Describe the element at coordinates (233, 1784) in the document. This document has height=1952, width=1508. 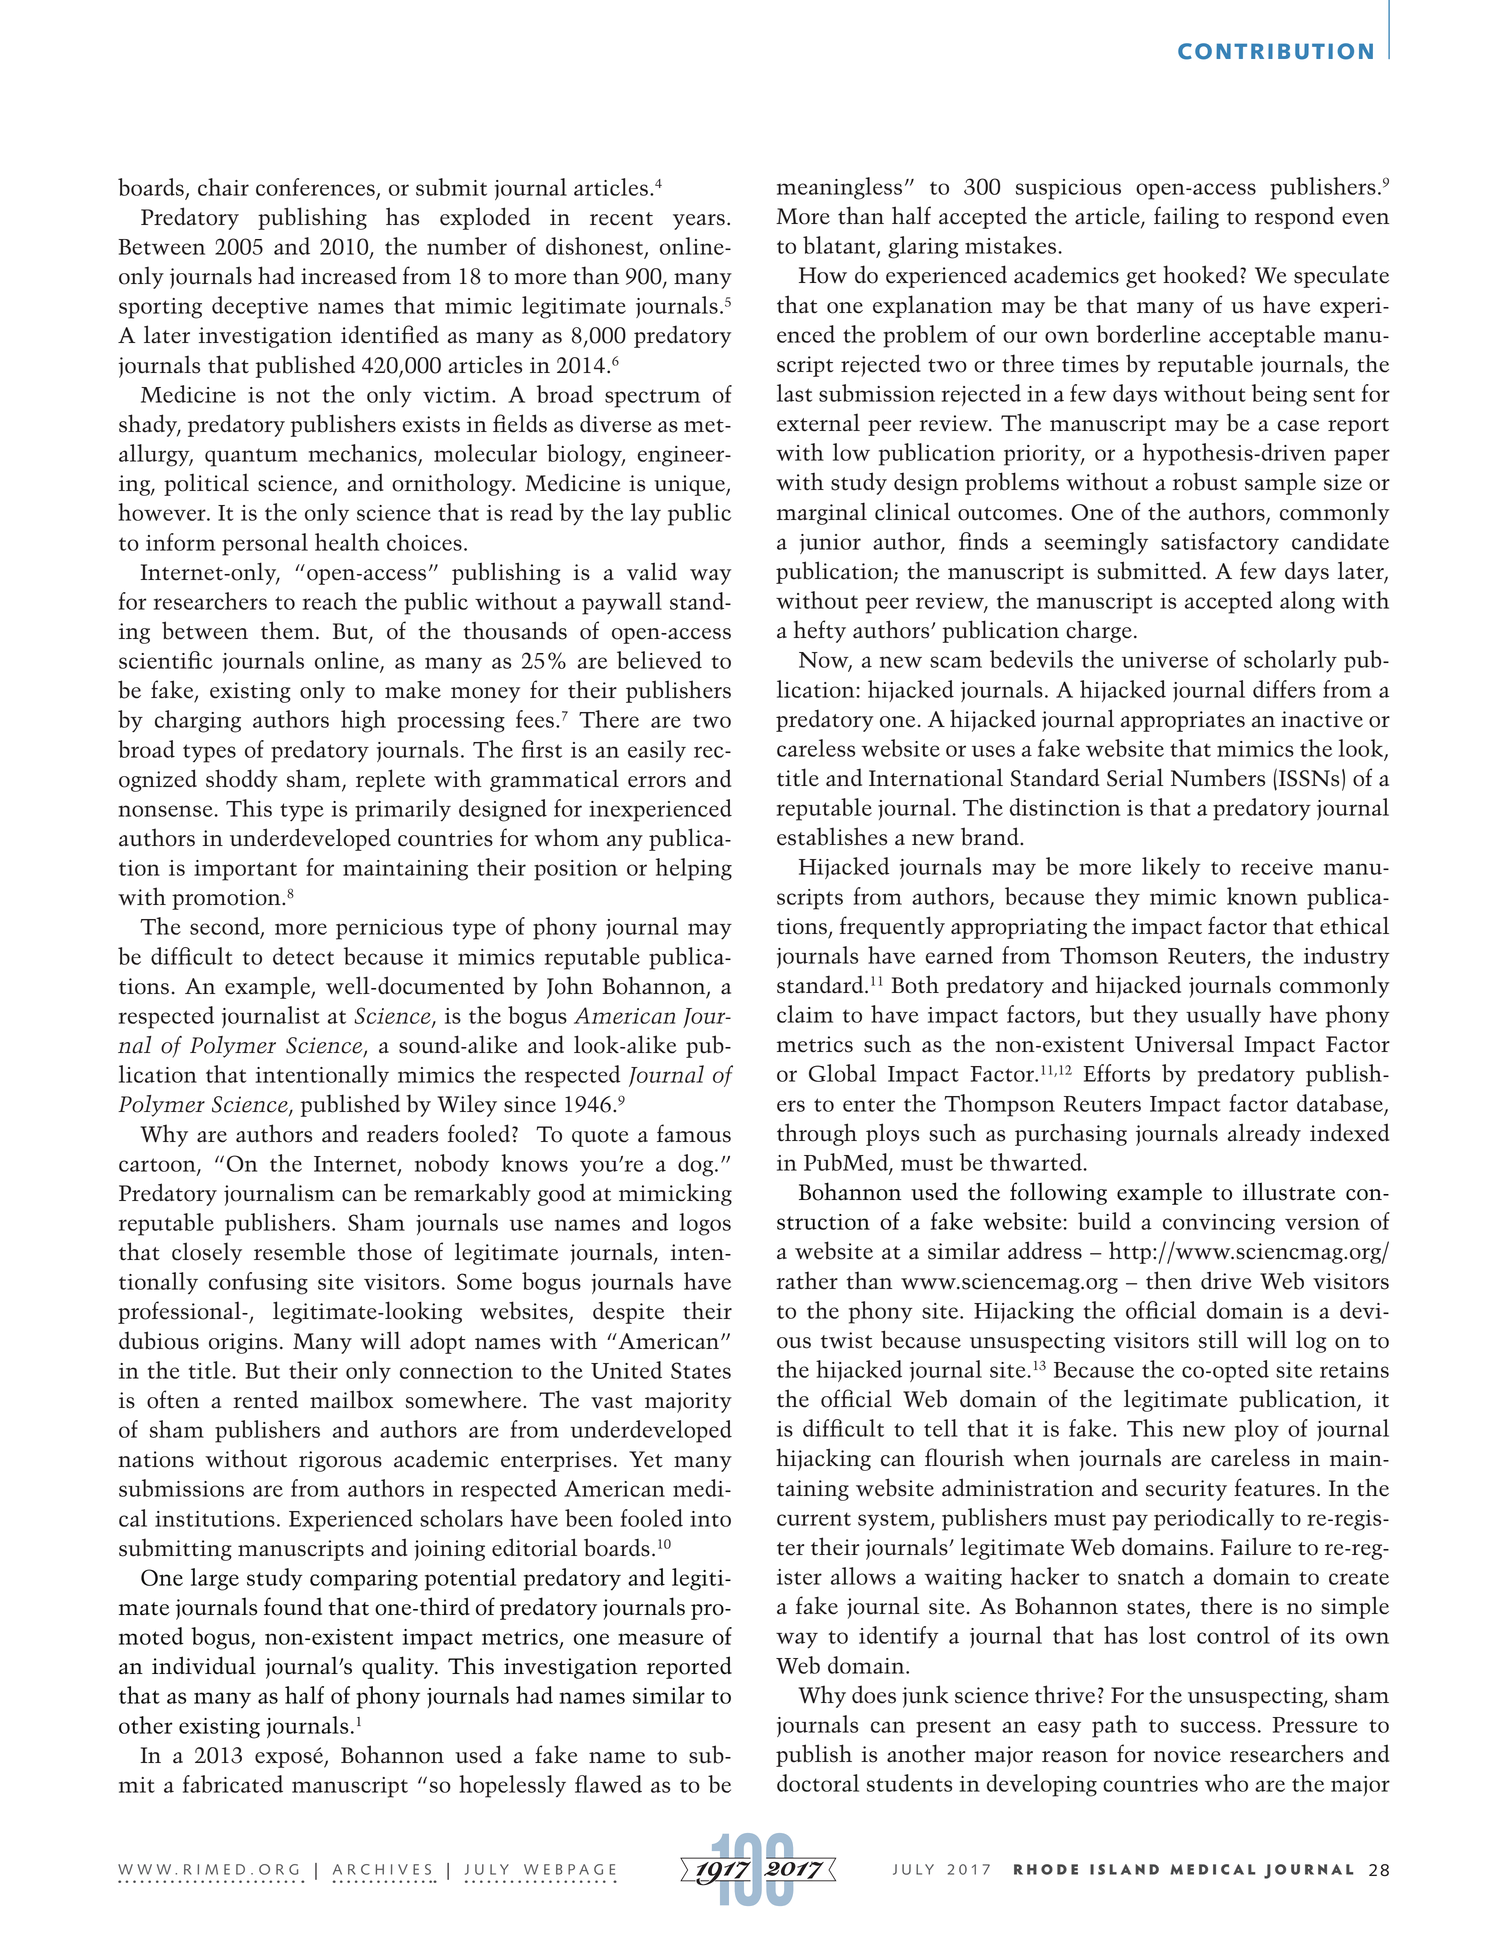
I see `fabricated` at that location.
